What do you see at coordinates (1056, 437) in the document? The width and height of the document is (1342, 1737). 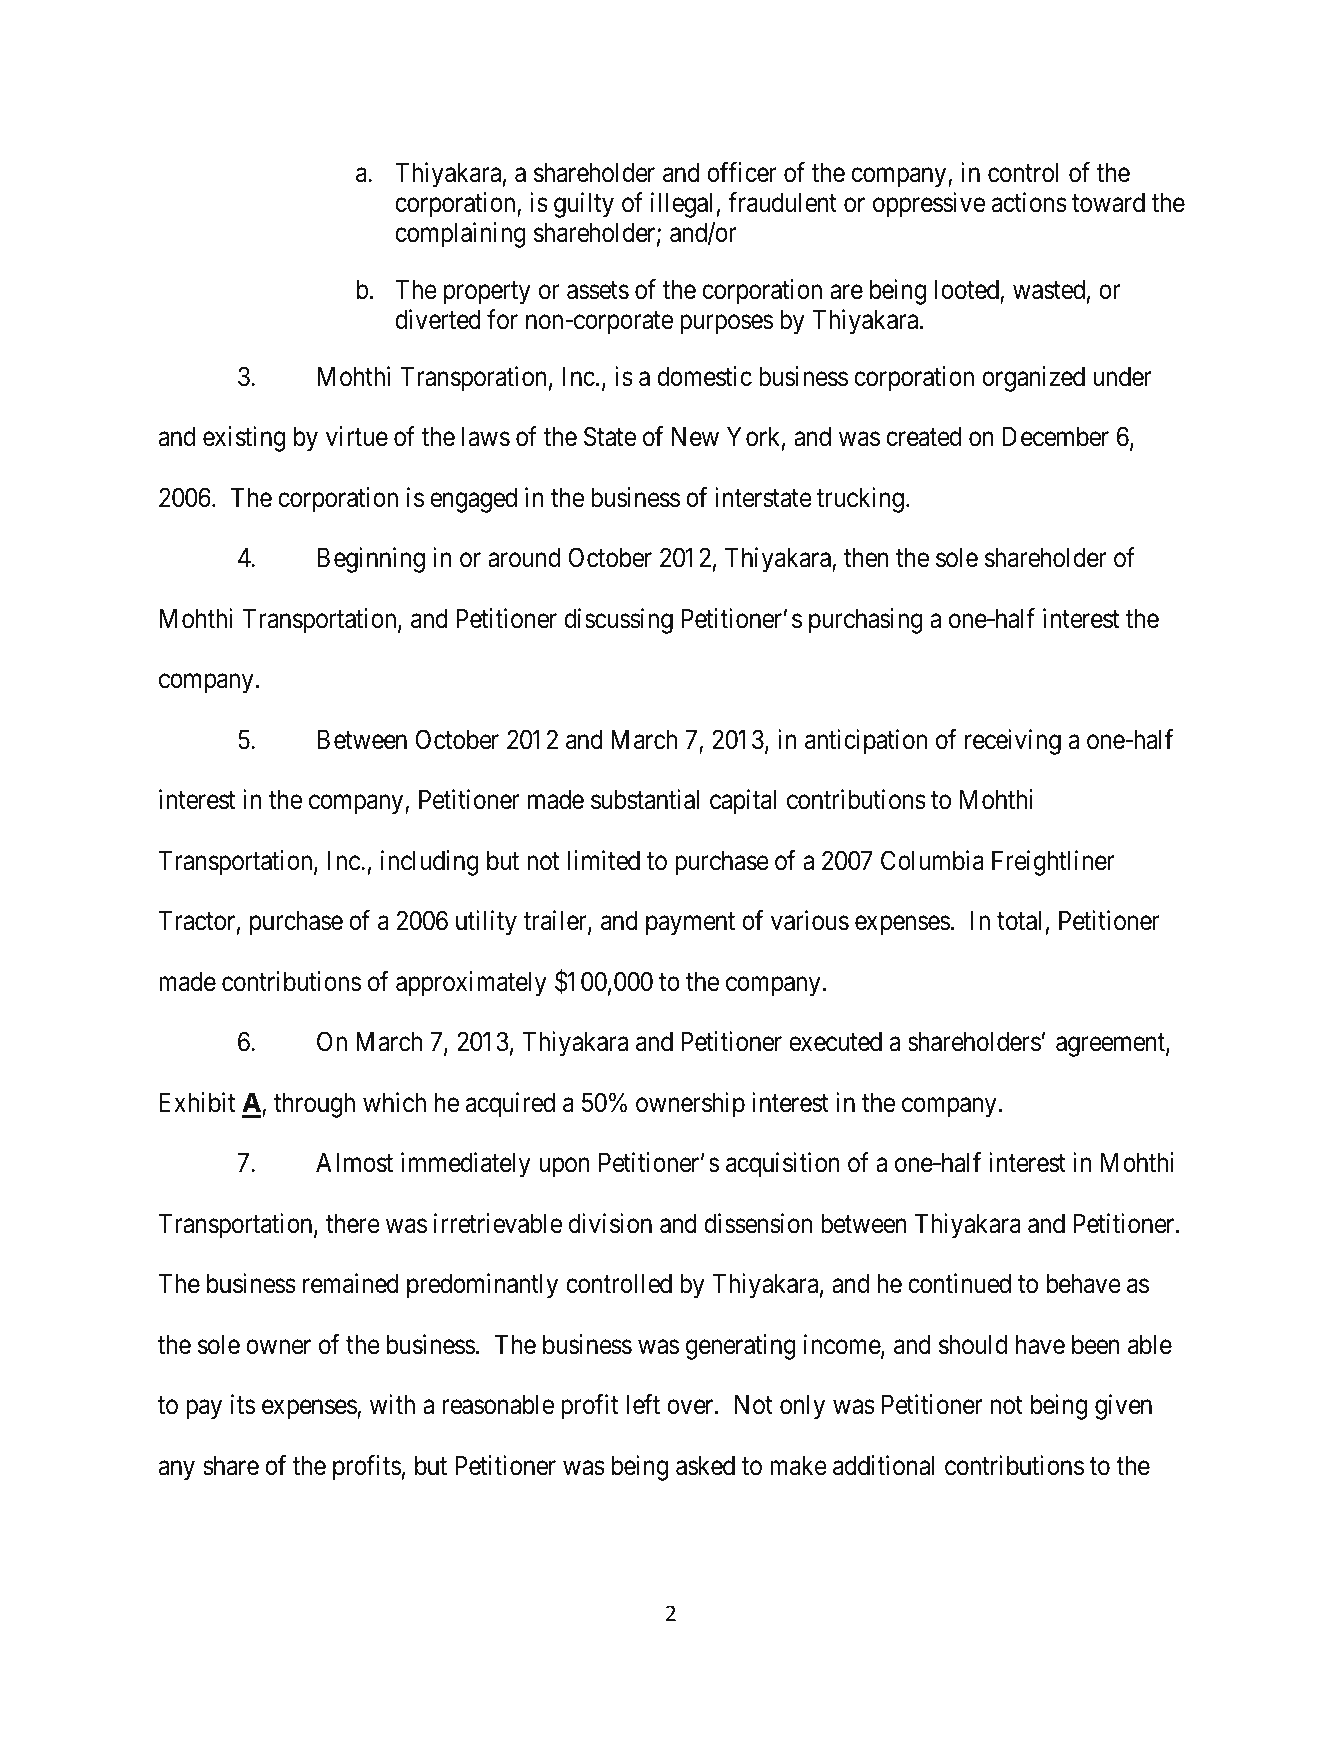 I see `December` at bounding box center [1056, 437].
